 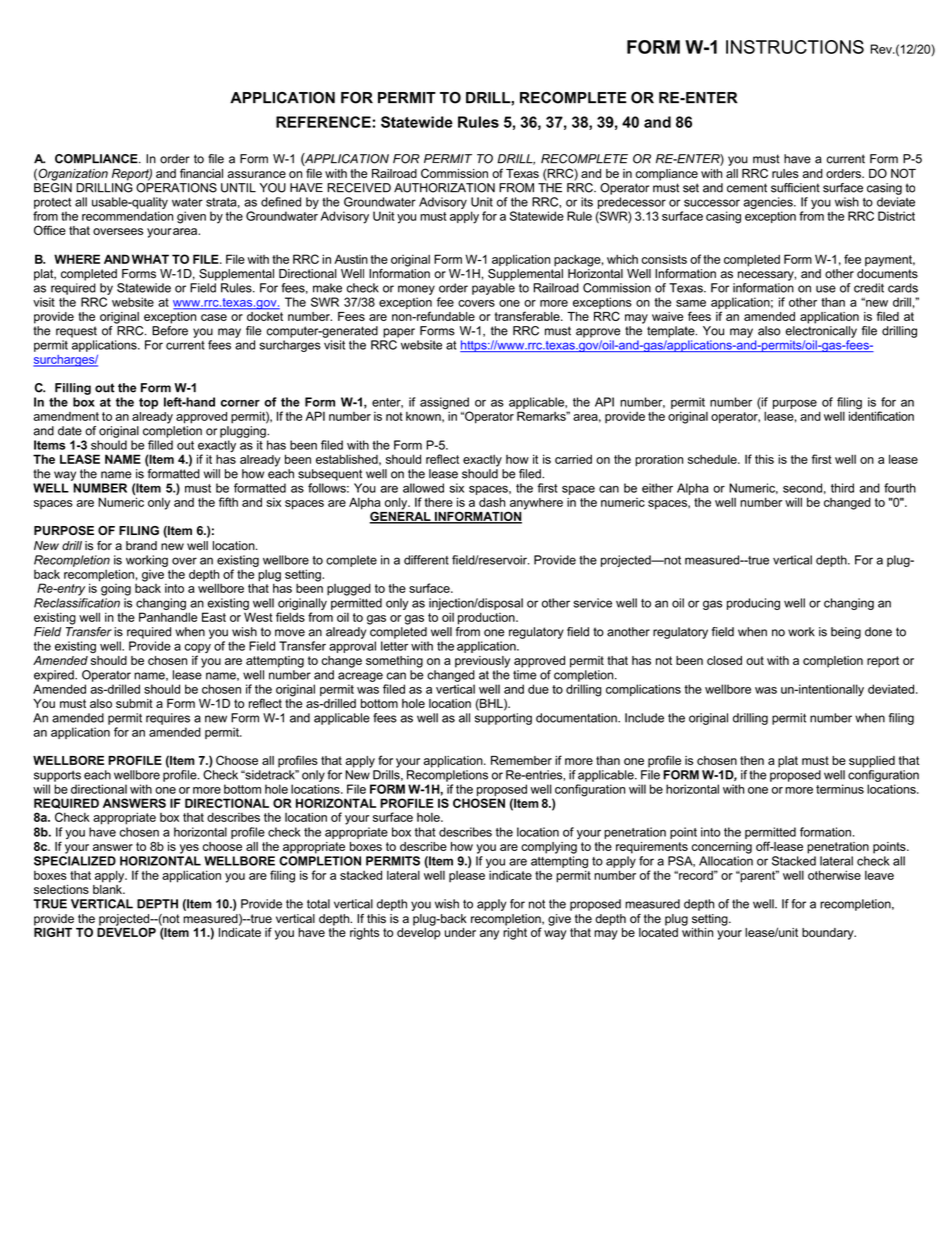 I want to click on REFERENCE, so click(x=323, y=122).
